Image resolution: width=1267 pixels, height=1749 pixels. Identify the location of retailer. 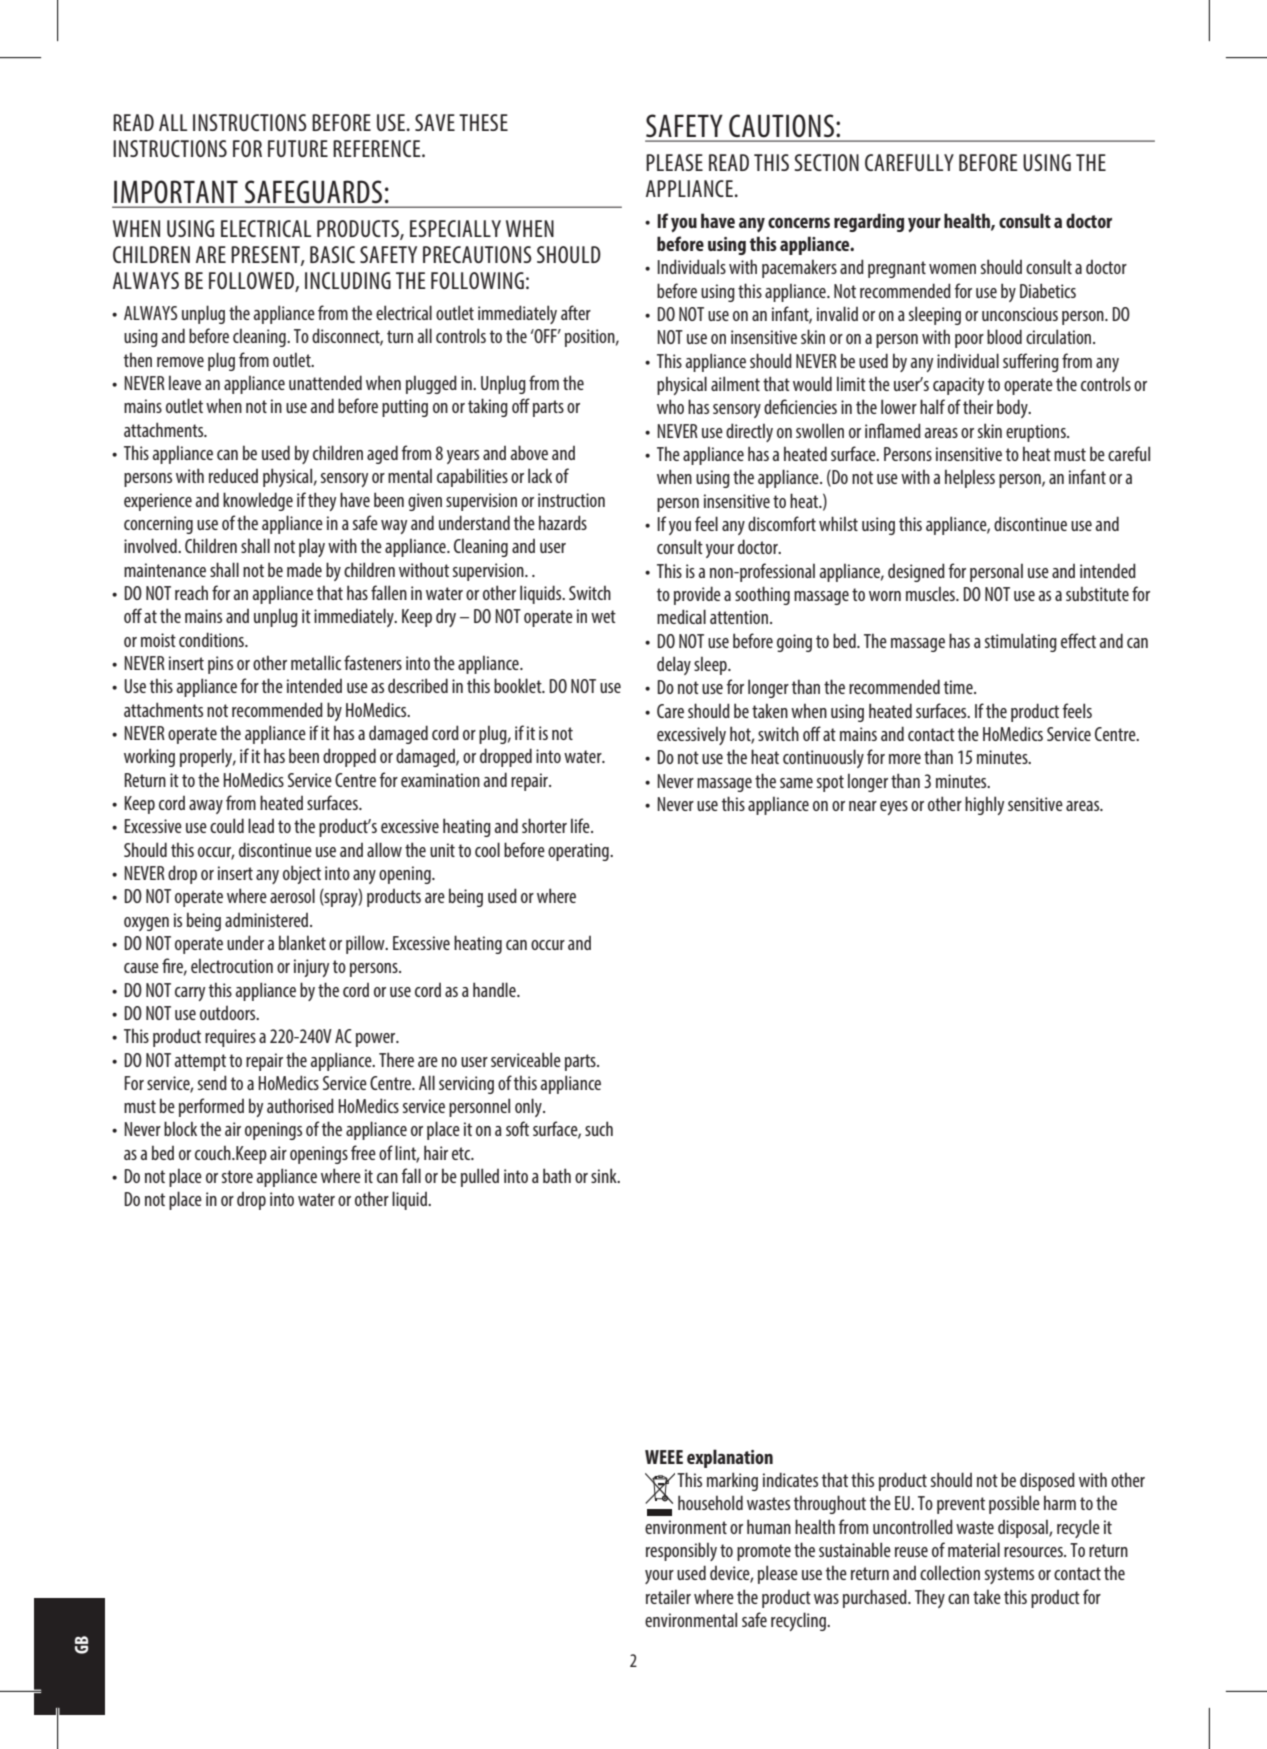
(668, 1596).
